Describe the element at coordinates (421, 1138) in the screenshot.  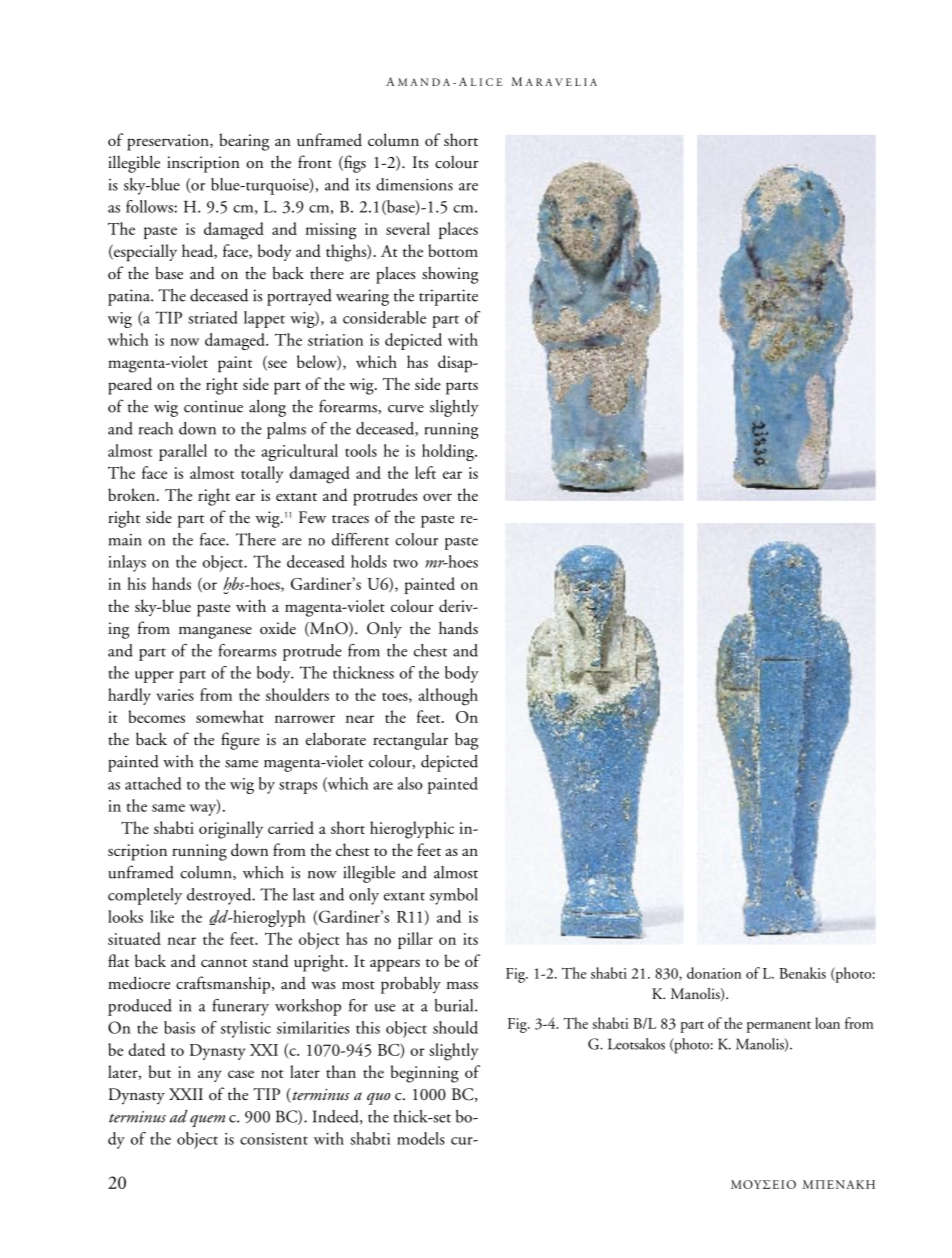
I see `models` at that location.
